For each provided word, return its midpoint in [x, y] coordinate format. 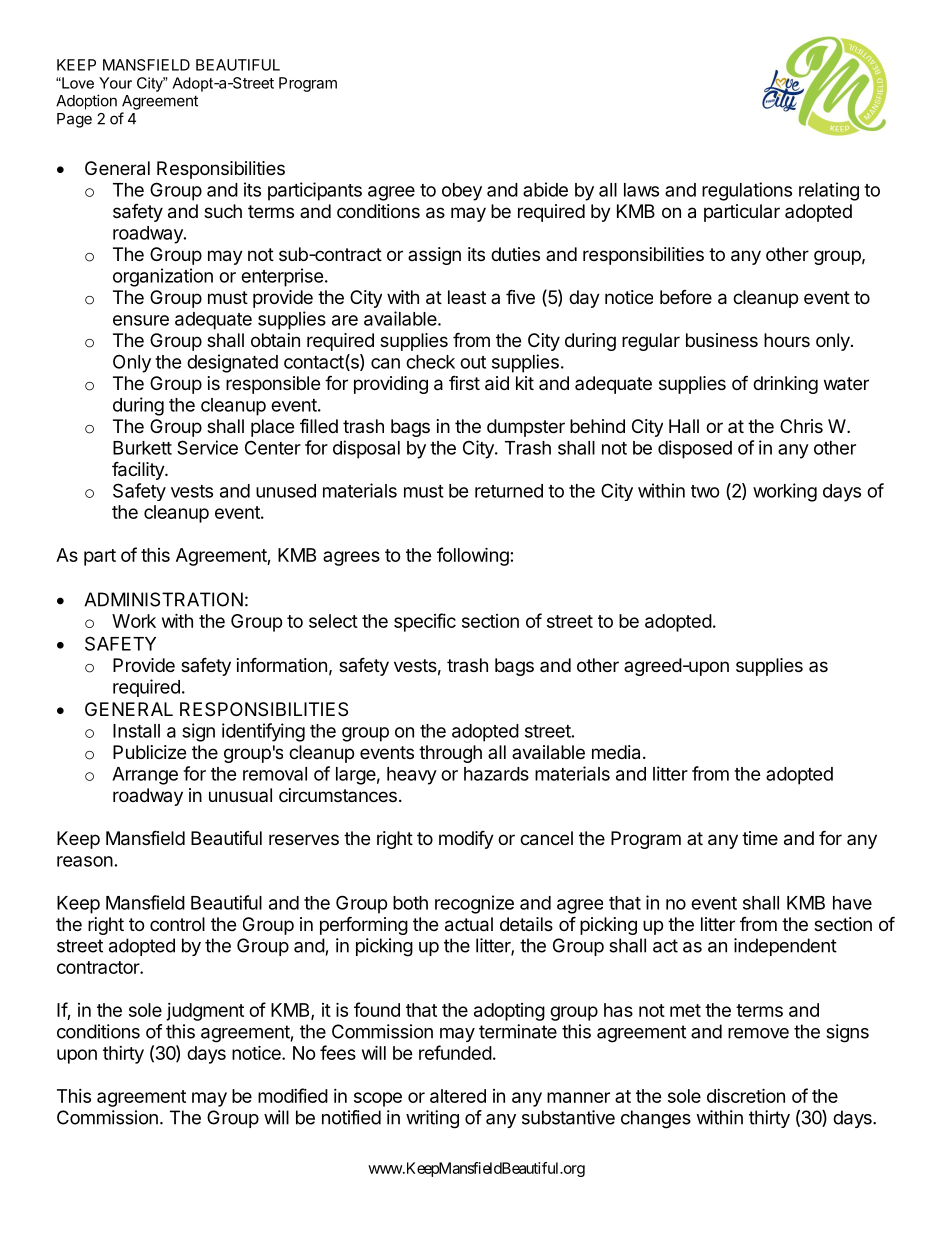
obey [462, 192]
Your [115, 83]
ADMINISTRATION [163, 599]
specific [425, 622]
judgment [205, 1012]
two [705, 491]
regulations [747, 191]
